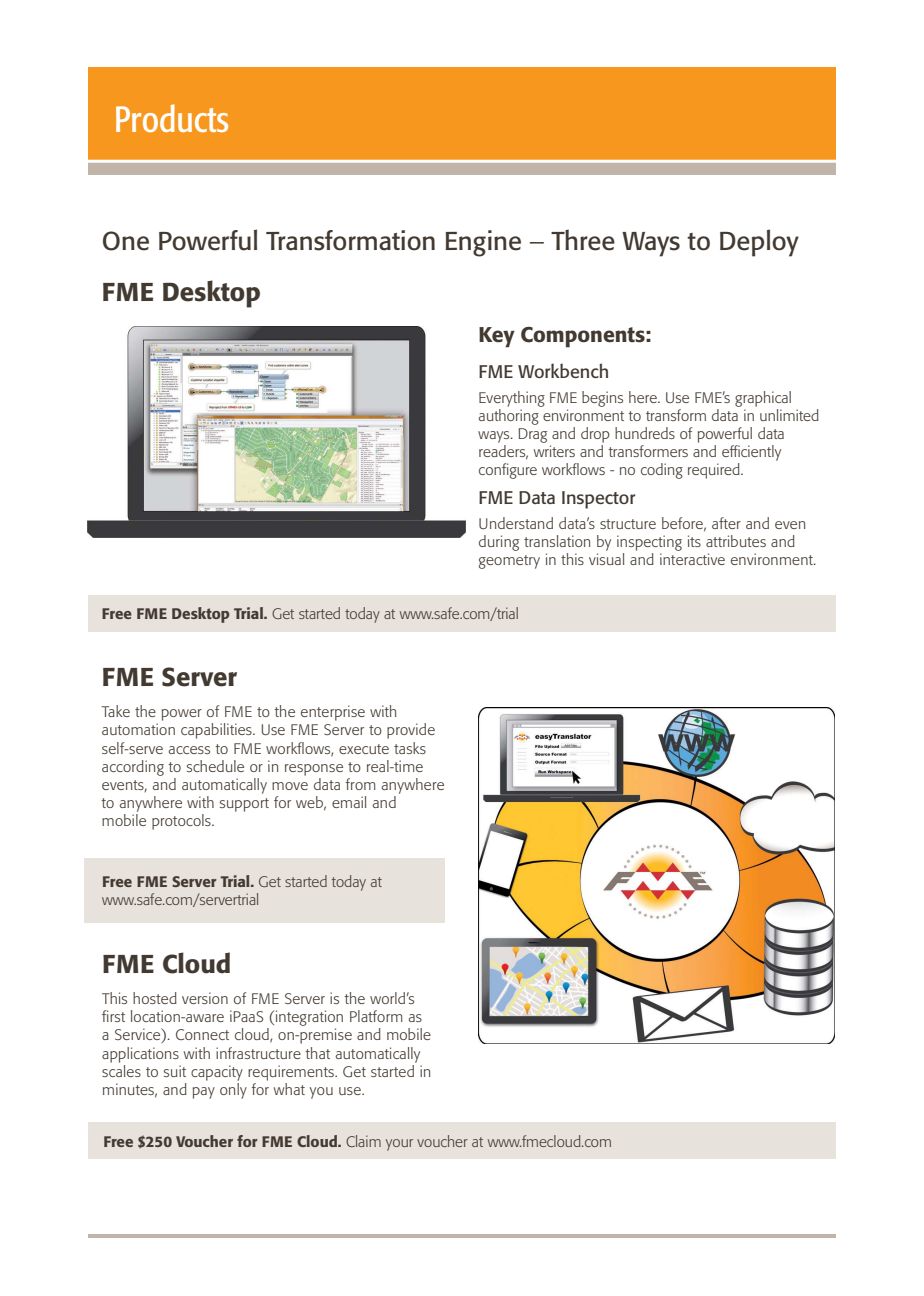  Describe the element at coordinates (483, 243) in the page. I see `Engine` at that location.
